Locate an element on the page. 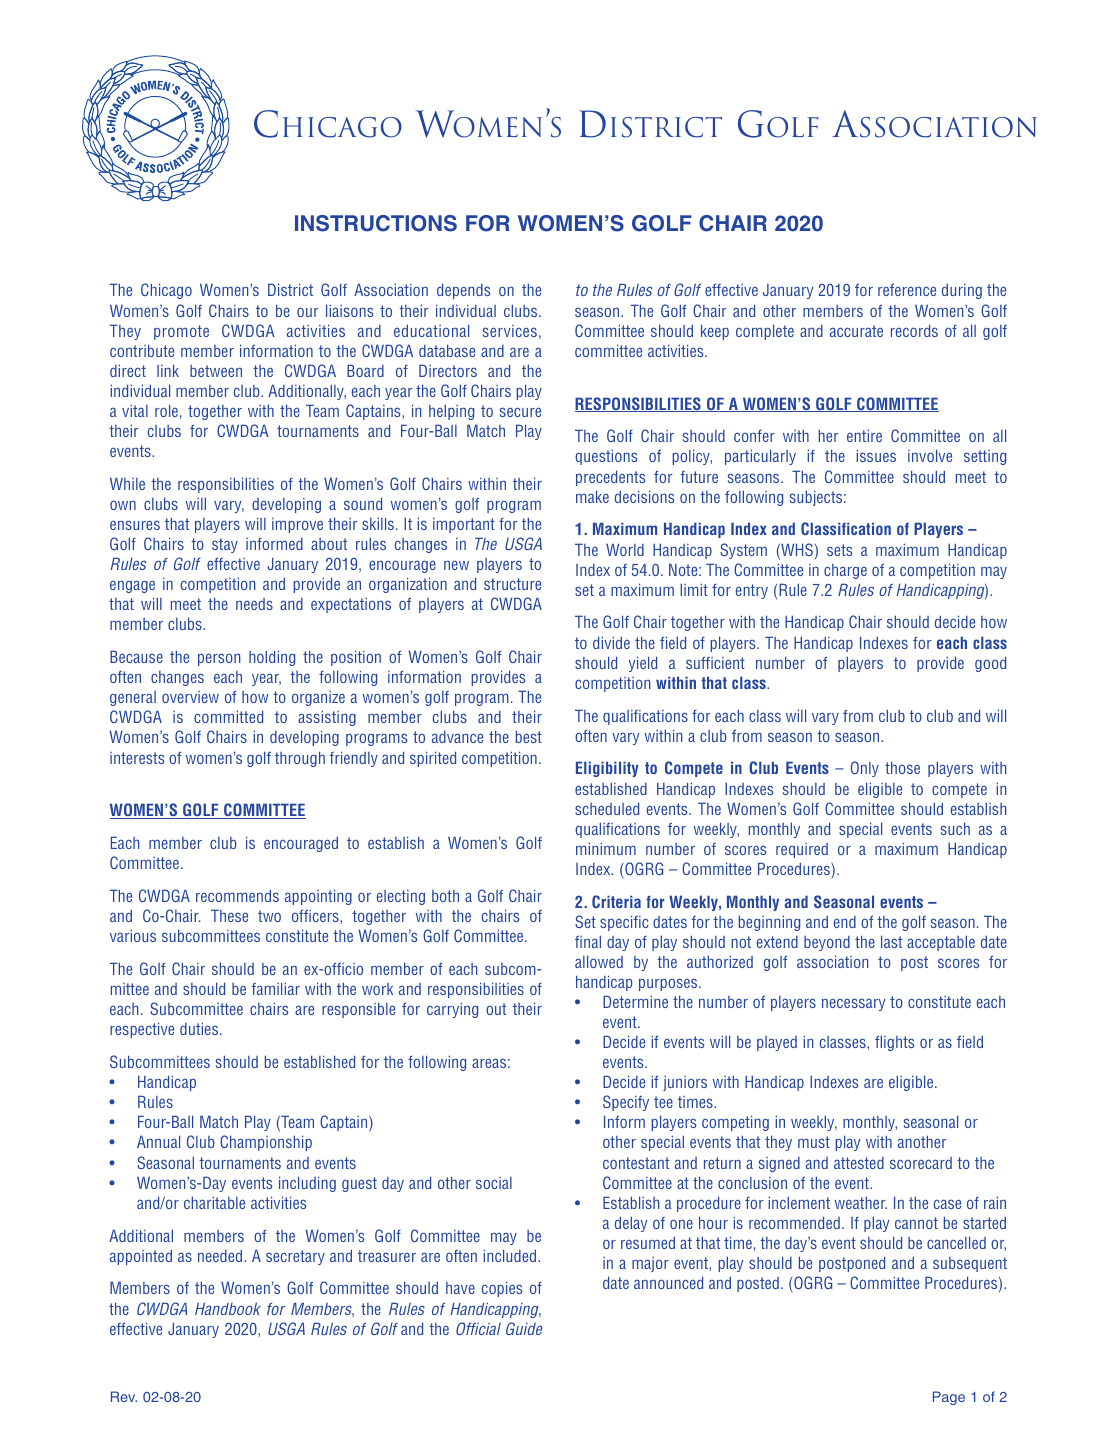 This document has width=1117, height=1445. needs is located at coordinates (254, 604).
